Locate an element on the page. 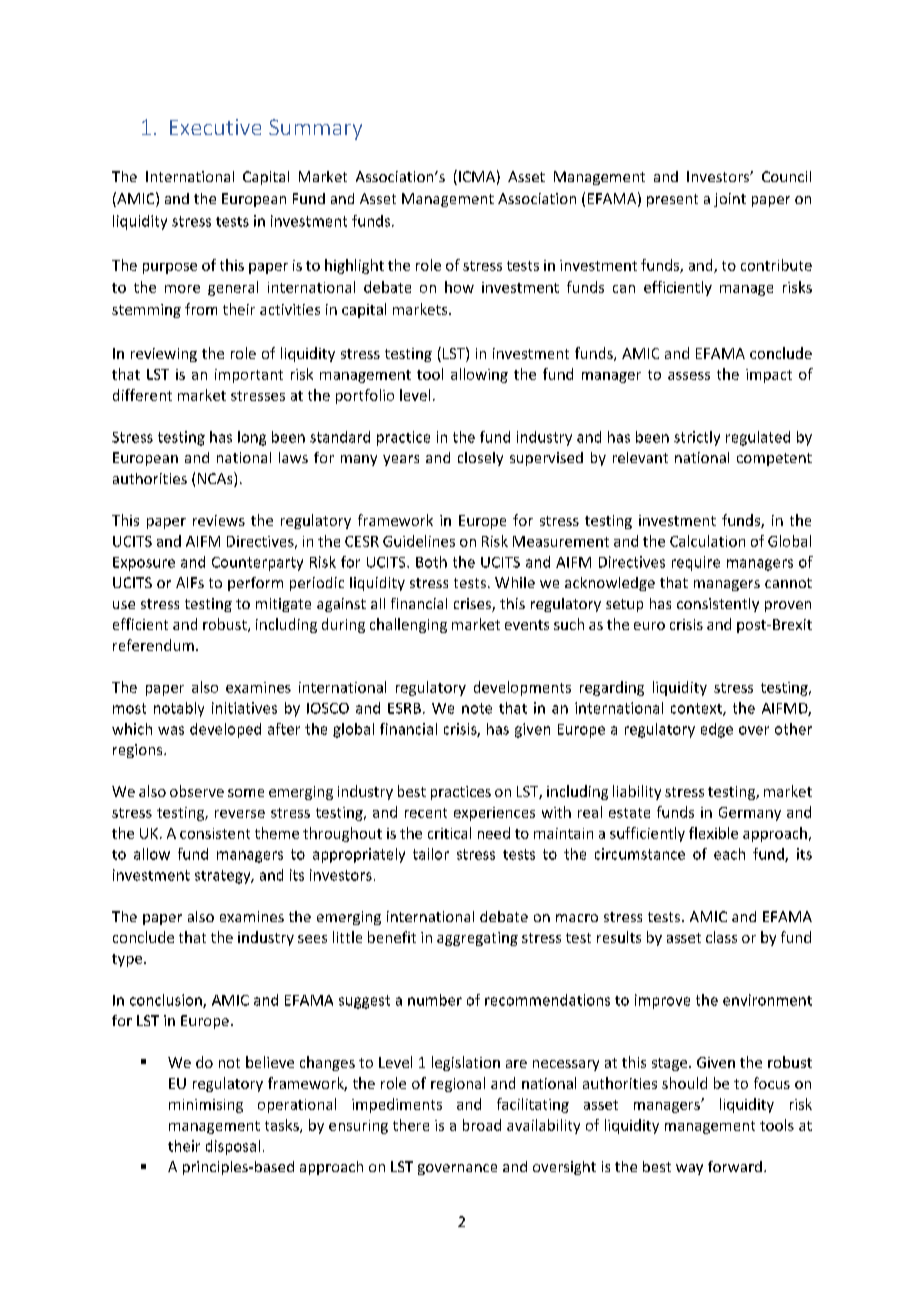 The width and height of the image is (924, 1308). developed is located at coordinates (225, 730).
